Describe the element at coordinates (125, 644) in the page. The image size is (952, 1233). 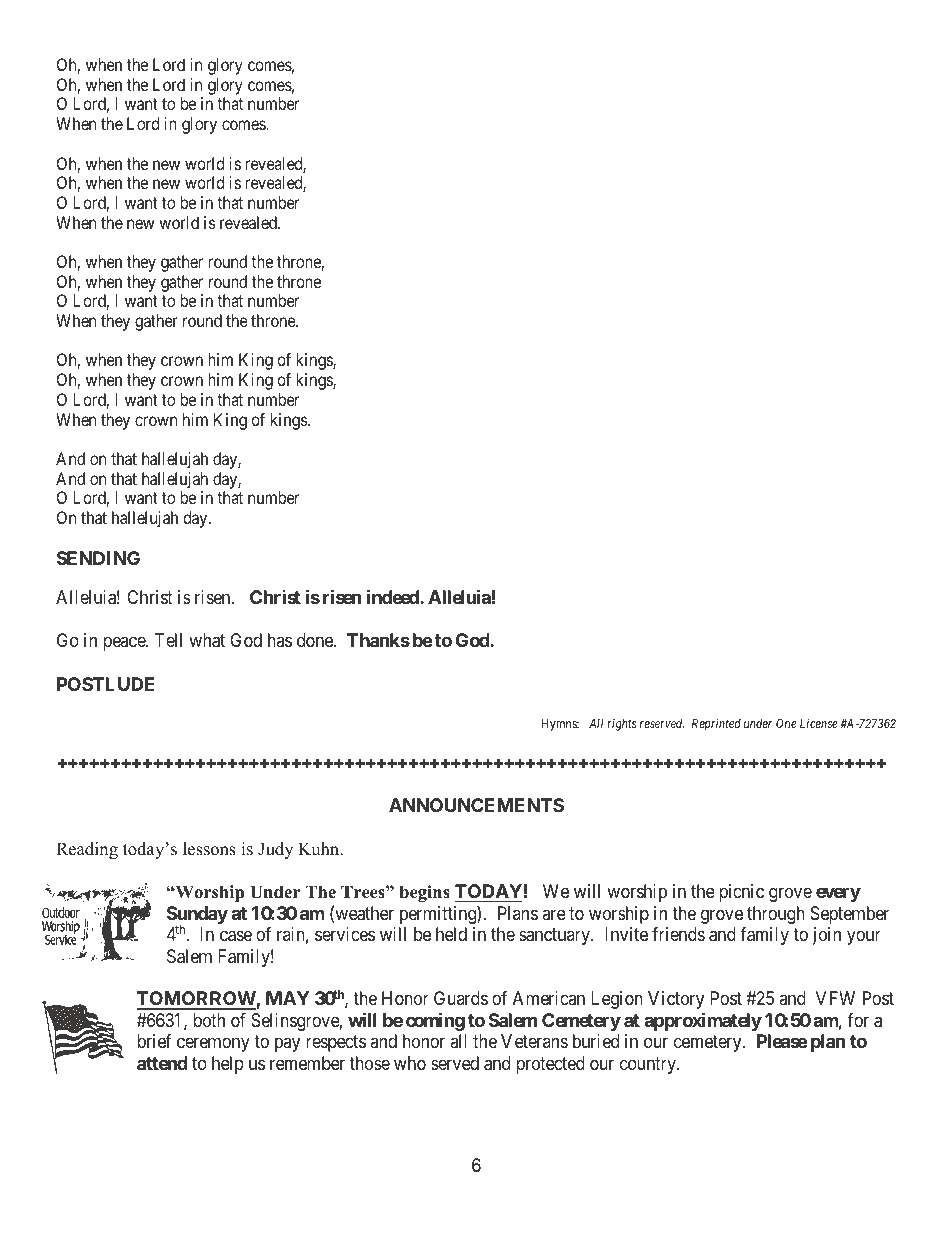
I see `peace` at that location.
